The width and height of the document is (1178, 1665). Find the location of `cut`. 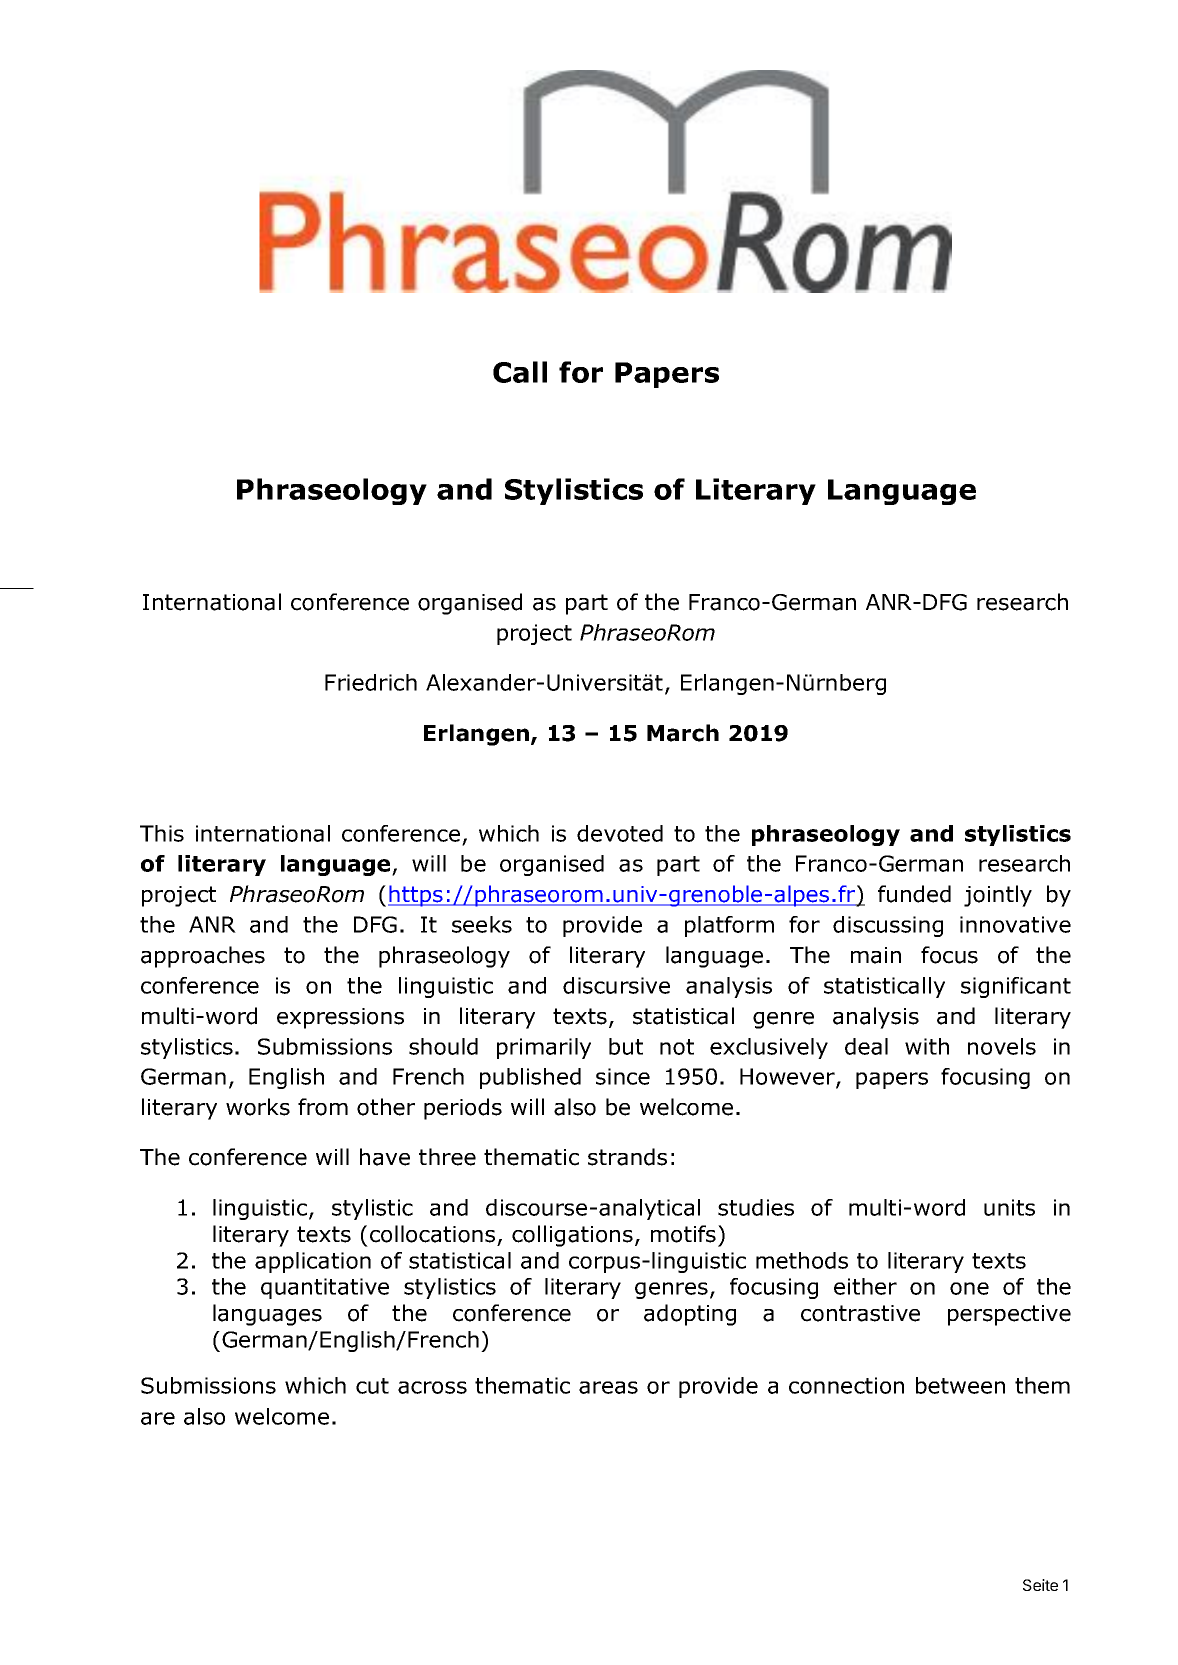

cut is located at coordinates (372, 1386).
